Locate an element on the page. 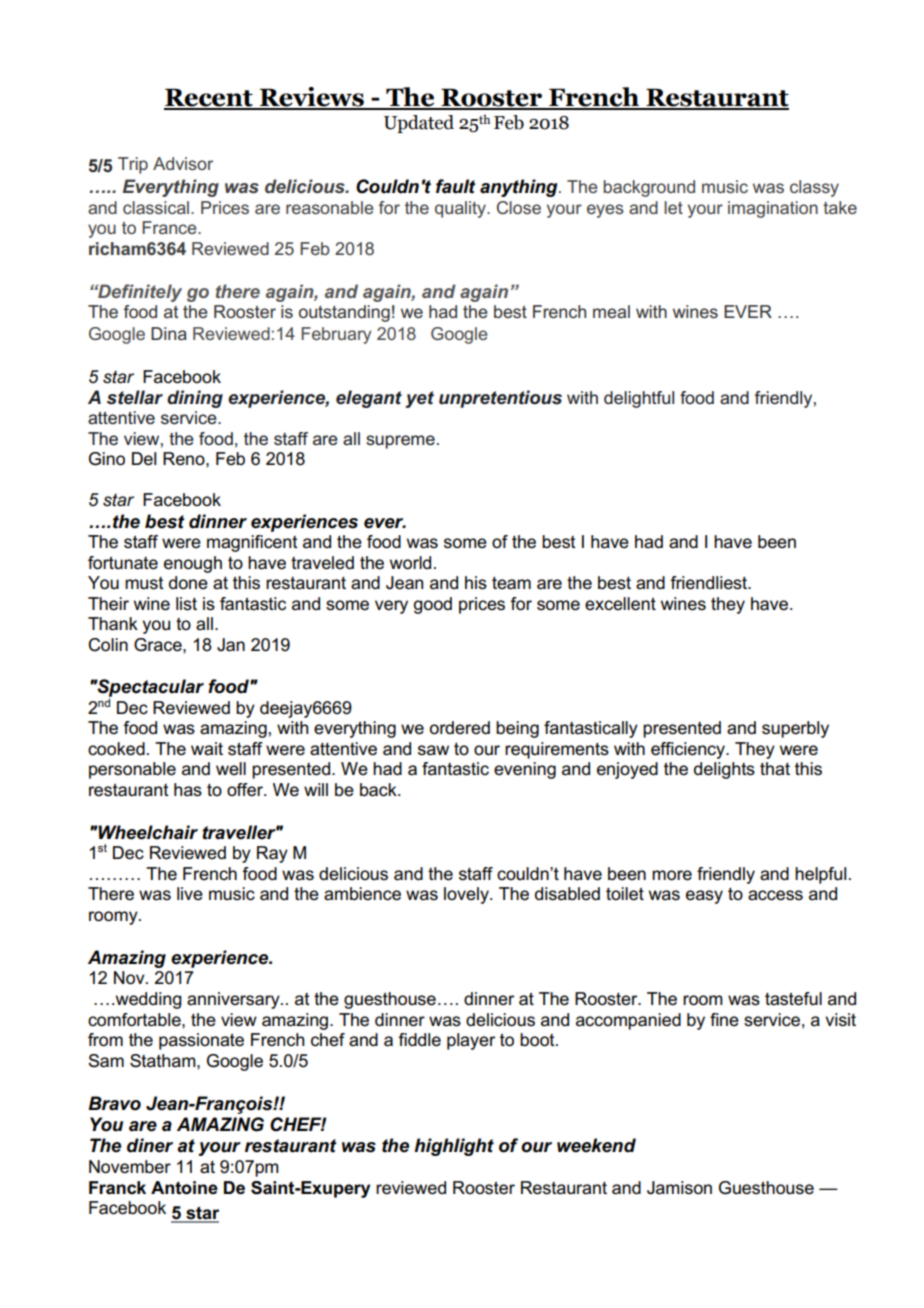  Updated is located at coordinates (419, 124).
